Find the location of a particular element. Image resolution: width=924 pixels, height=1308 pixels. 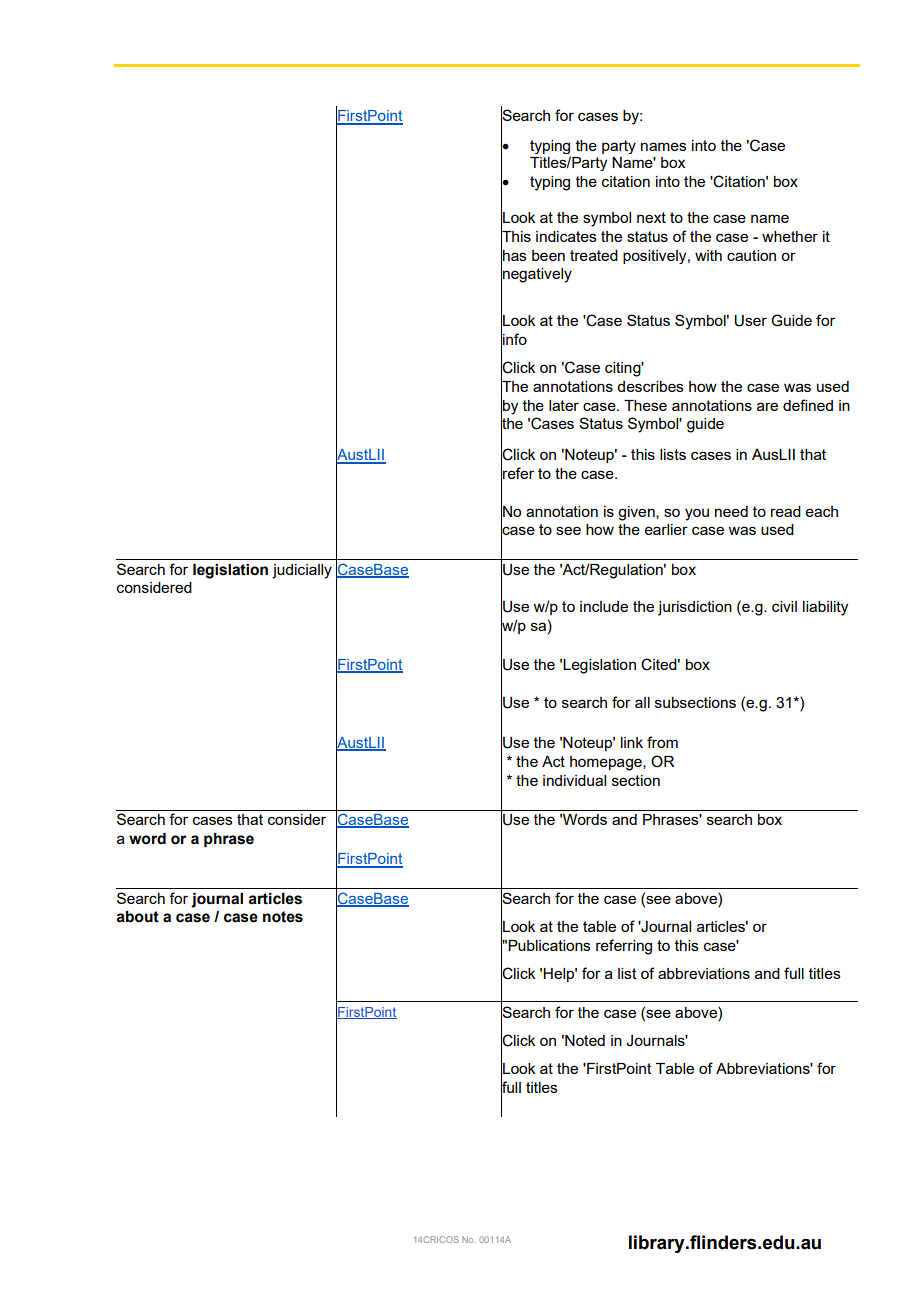

been is located at coordinates (548, 255).
